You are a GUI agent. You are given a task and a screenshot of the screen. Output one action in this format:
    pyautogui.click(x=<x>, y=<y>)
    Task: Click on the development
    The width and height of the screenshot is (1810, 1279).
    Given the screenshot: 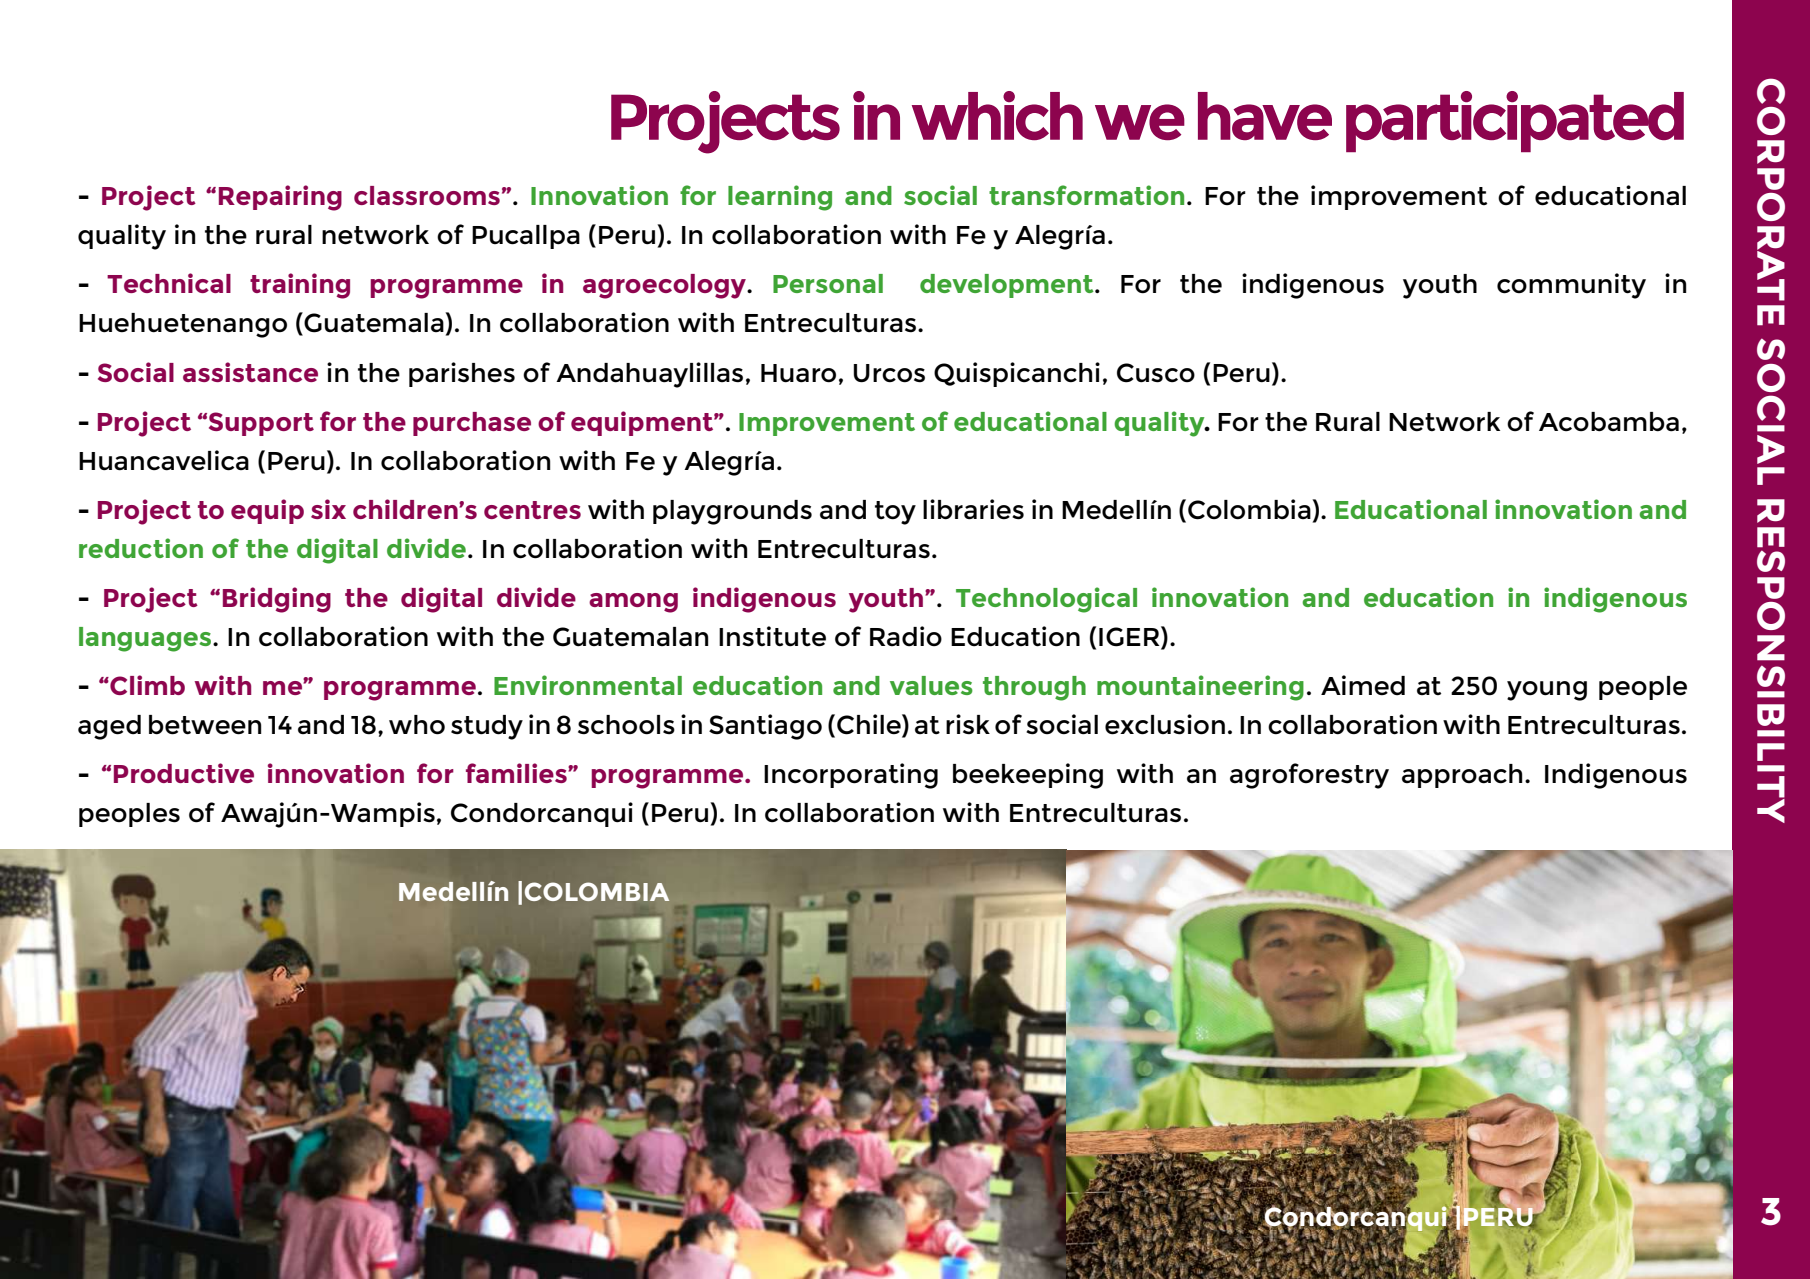 What is the action you would take?
    pyautogui.click(x=1008, y=286)
